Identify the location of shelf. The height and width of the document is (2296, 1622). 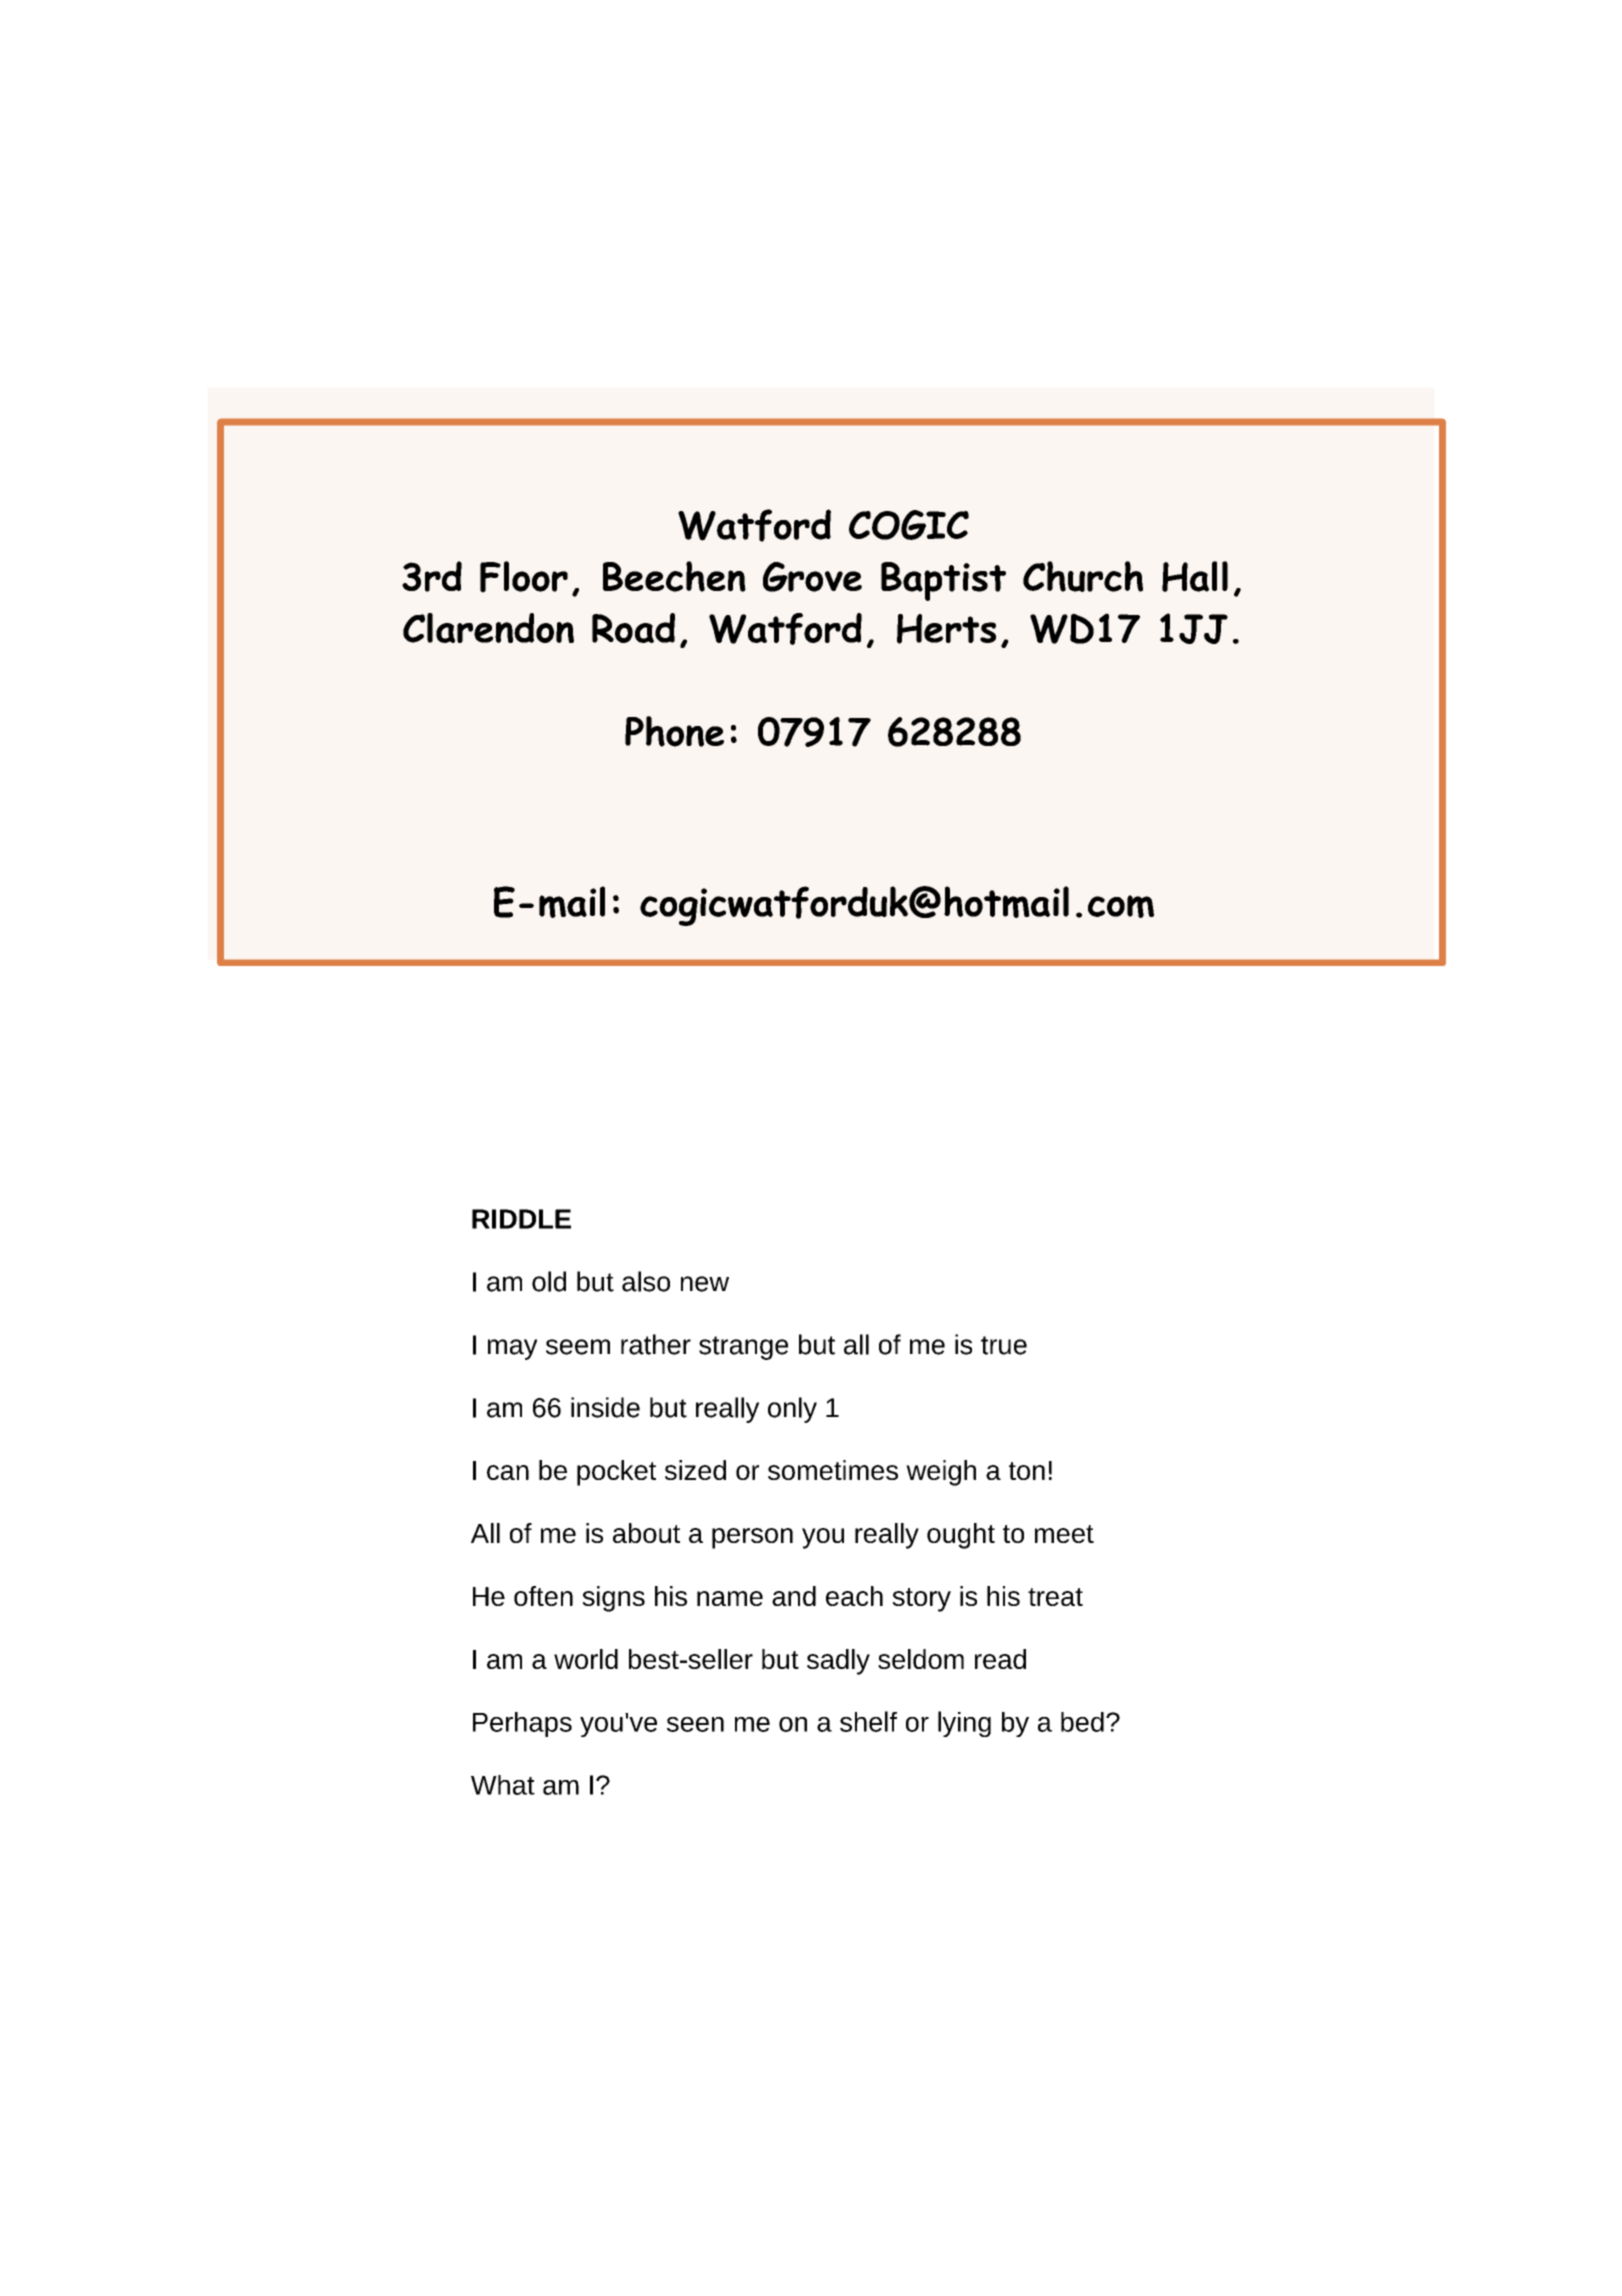
(868, 1721).
